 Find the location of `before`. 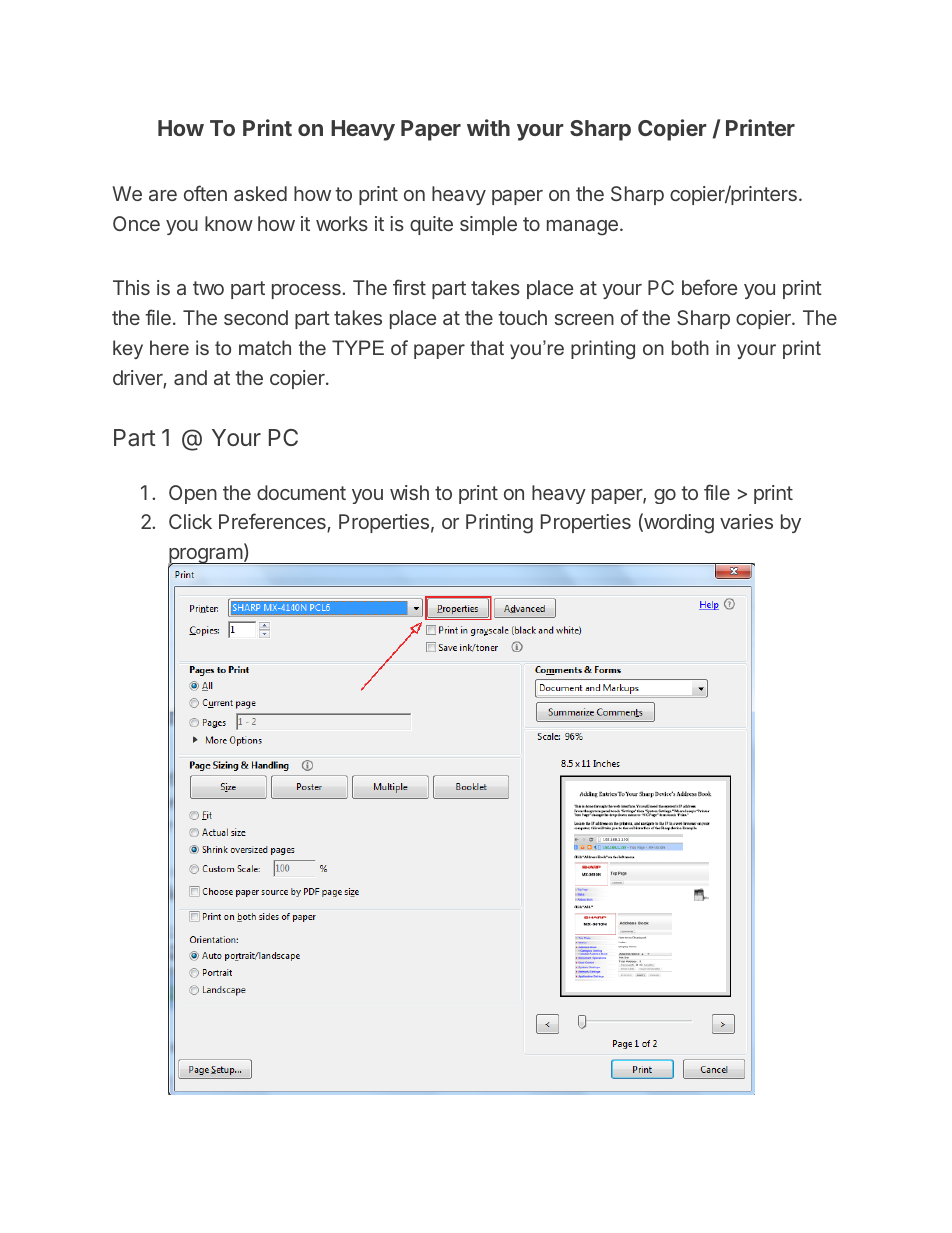

before is located at coordinates (710, 287).
